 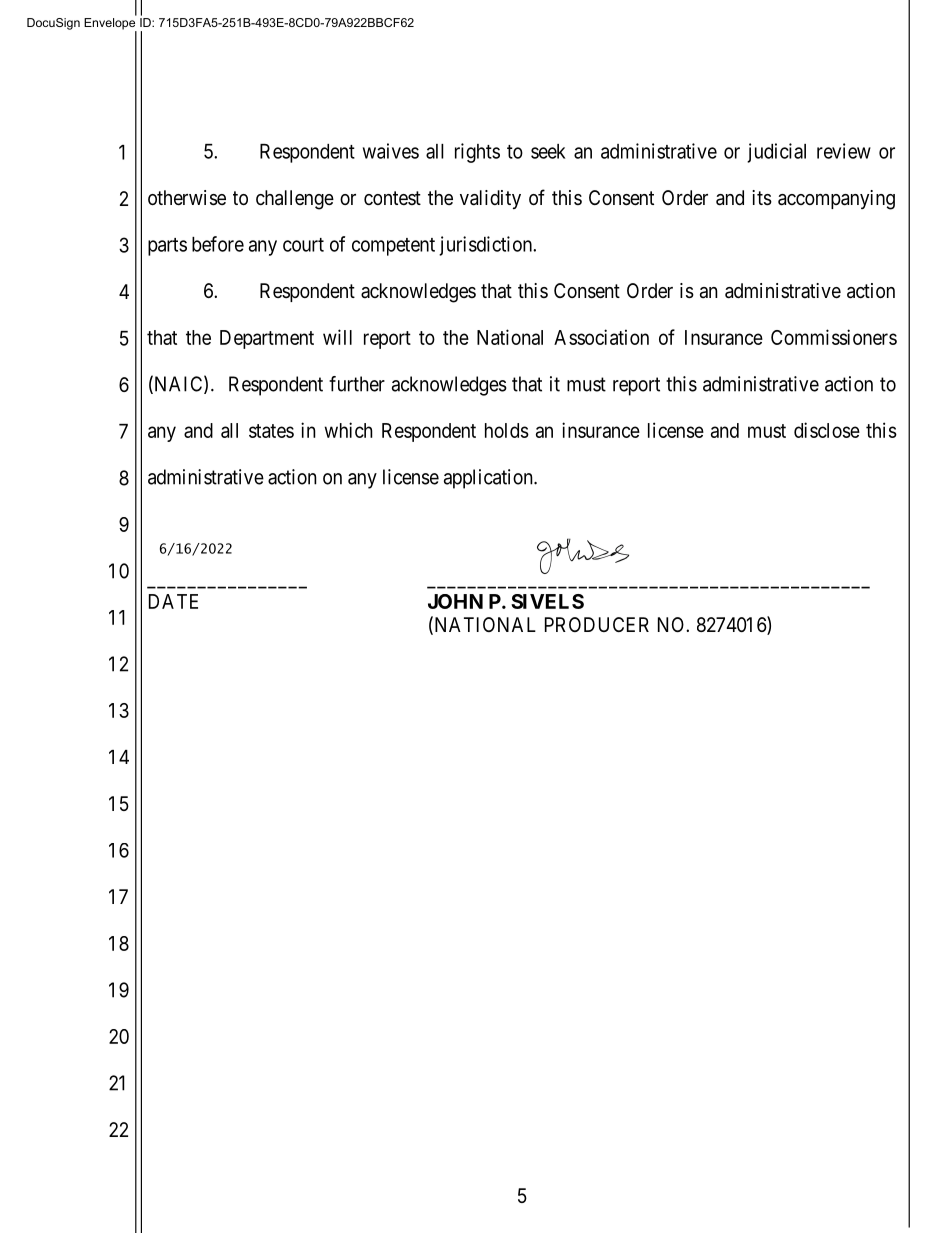 I want to click on DATE, so click(x=173, y=601).
